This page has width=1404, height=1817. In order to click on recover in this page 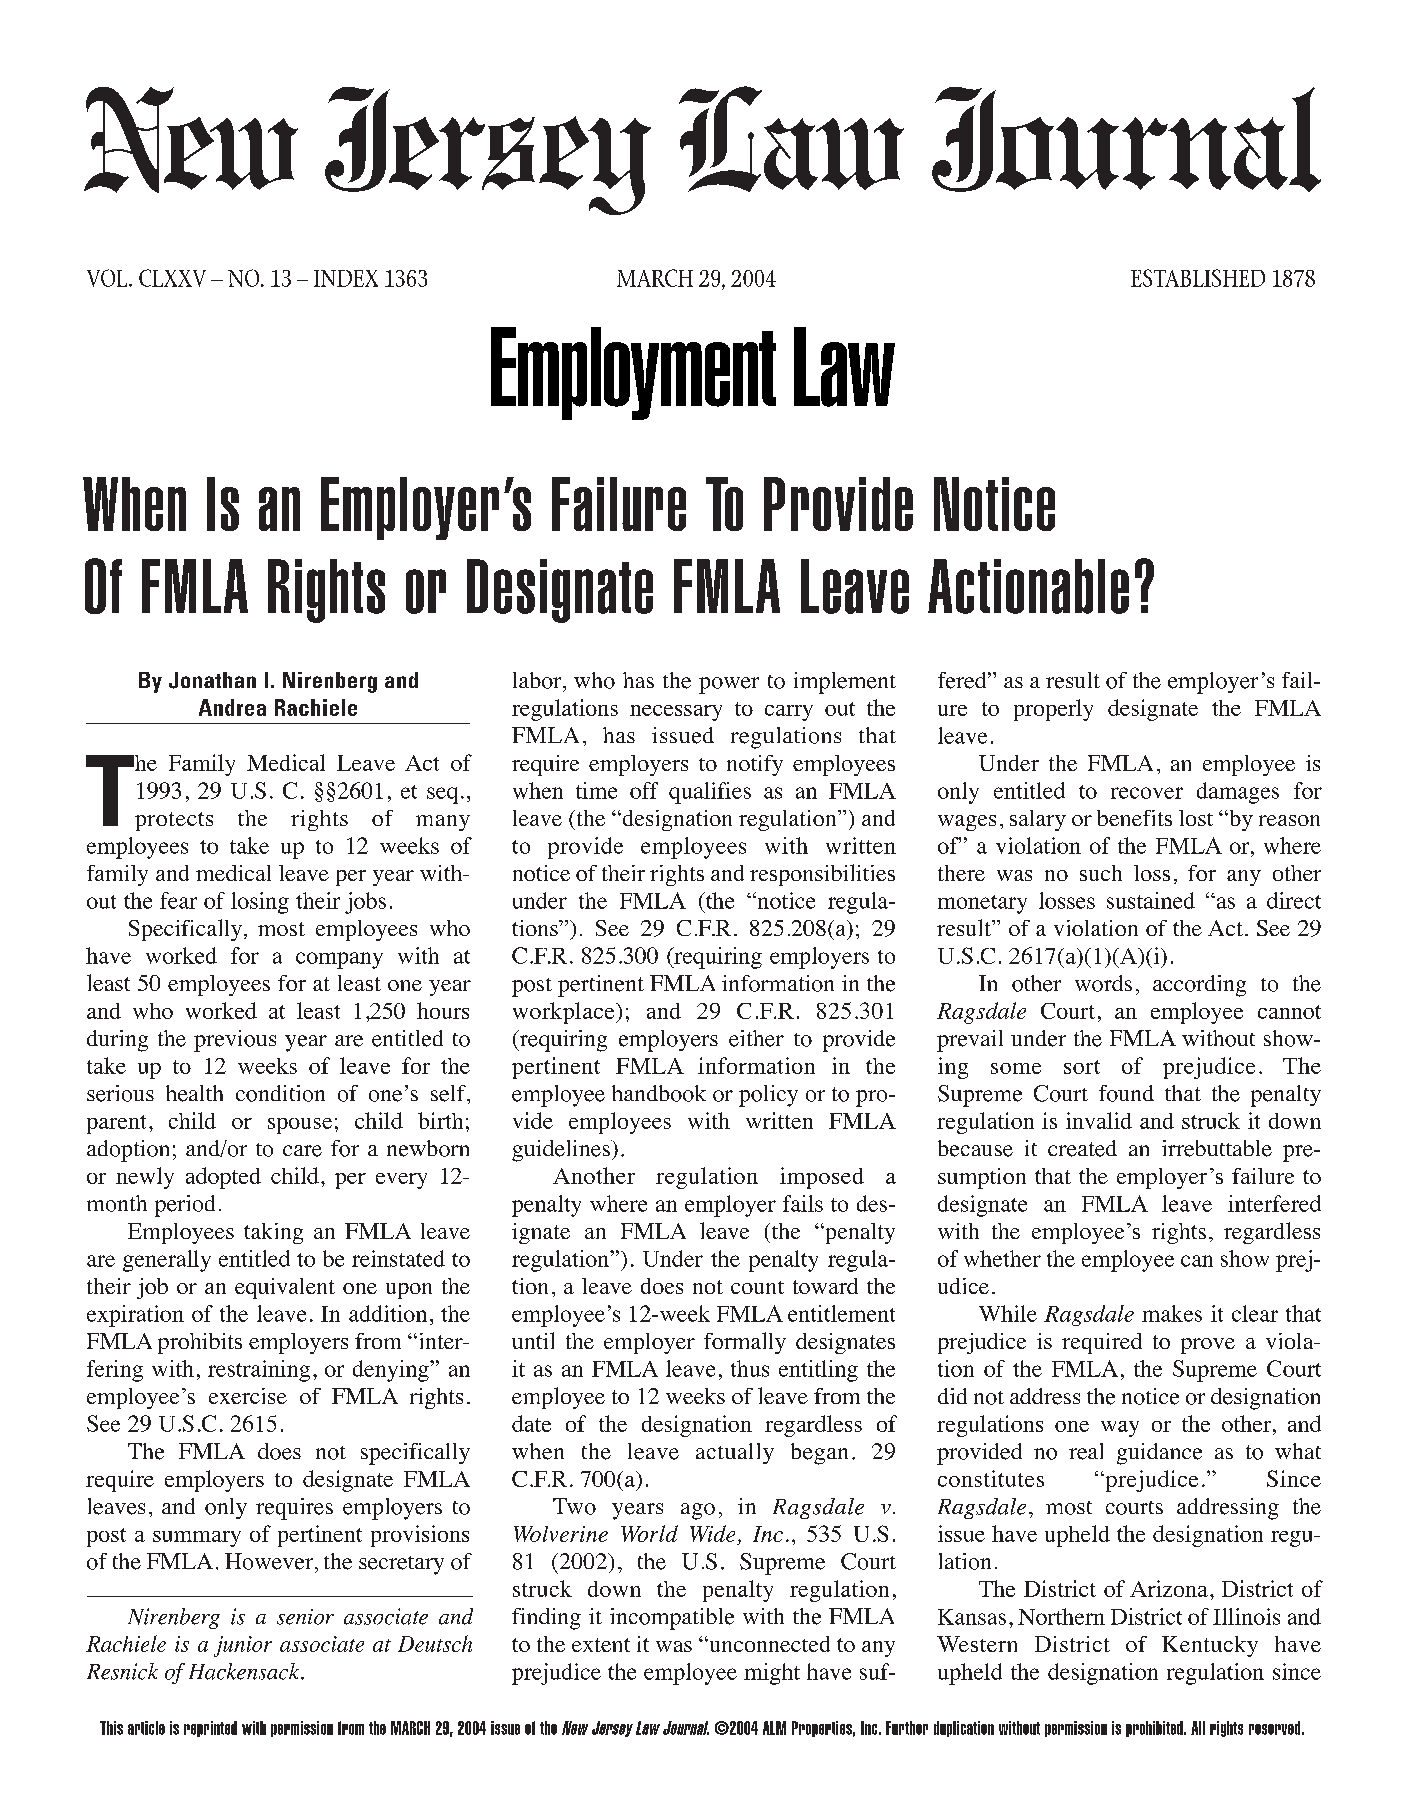, I will do `click(1147, 793)`.
